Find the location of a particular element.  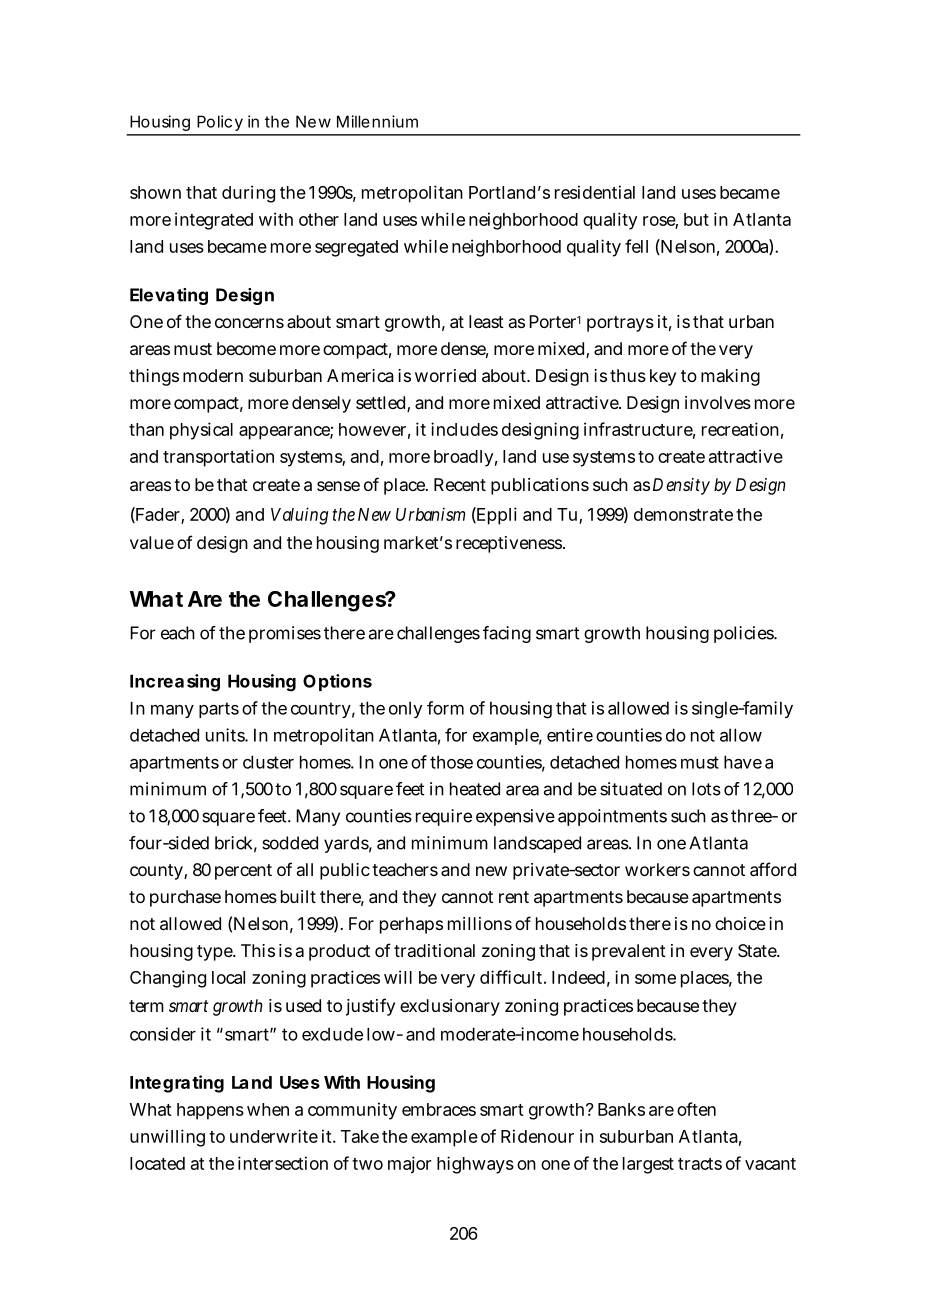

Millennium is located at coordinates (377, 121).
